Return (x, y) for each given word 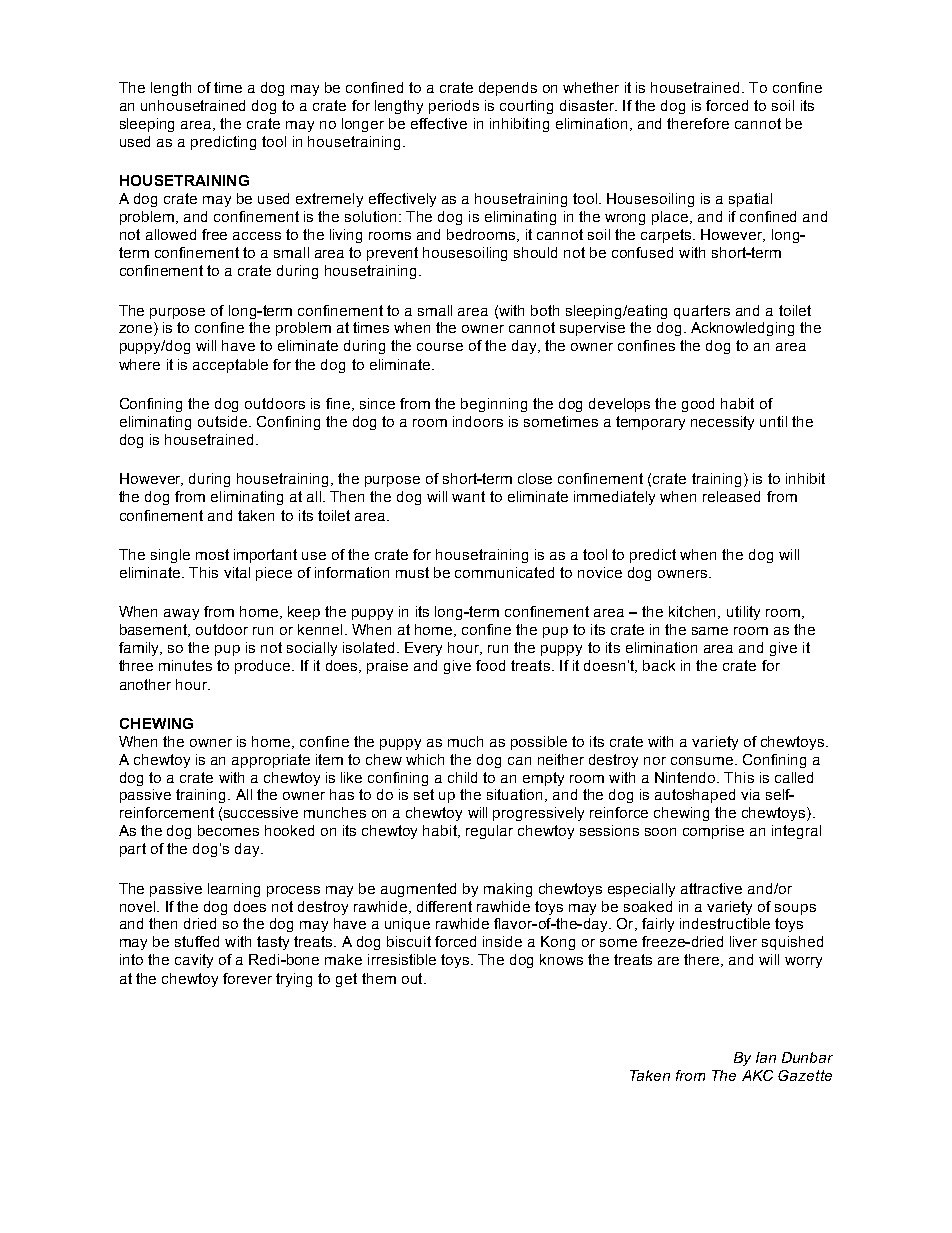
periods (454, 107)
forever (247, 978)
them (379, 978)
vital (237, 572)
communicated (504, 572)
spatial (750, 200)
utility (743, 613)
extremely (329, 200)
